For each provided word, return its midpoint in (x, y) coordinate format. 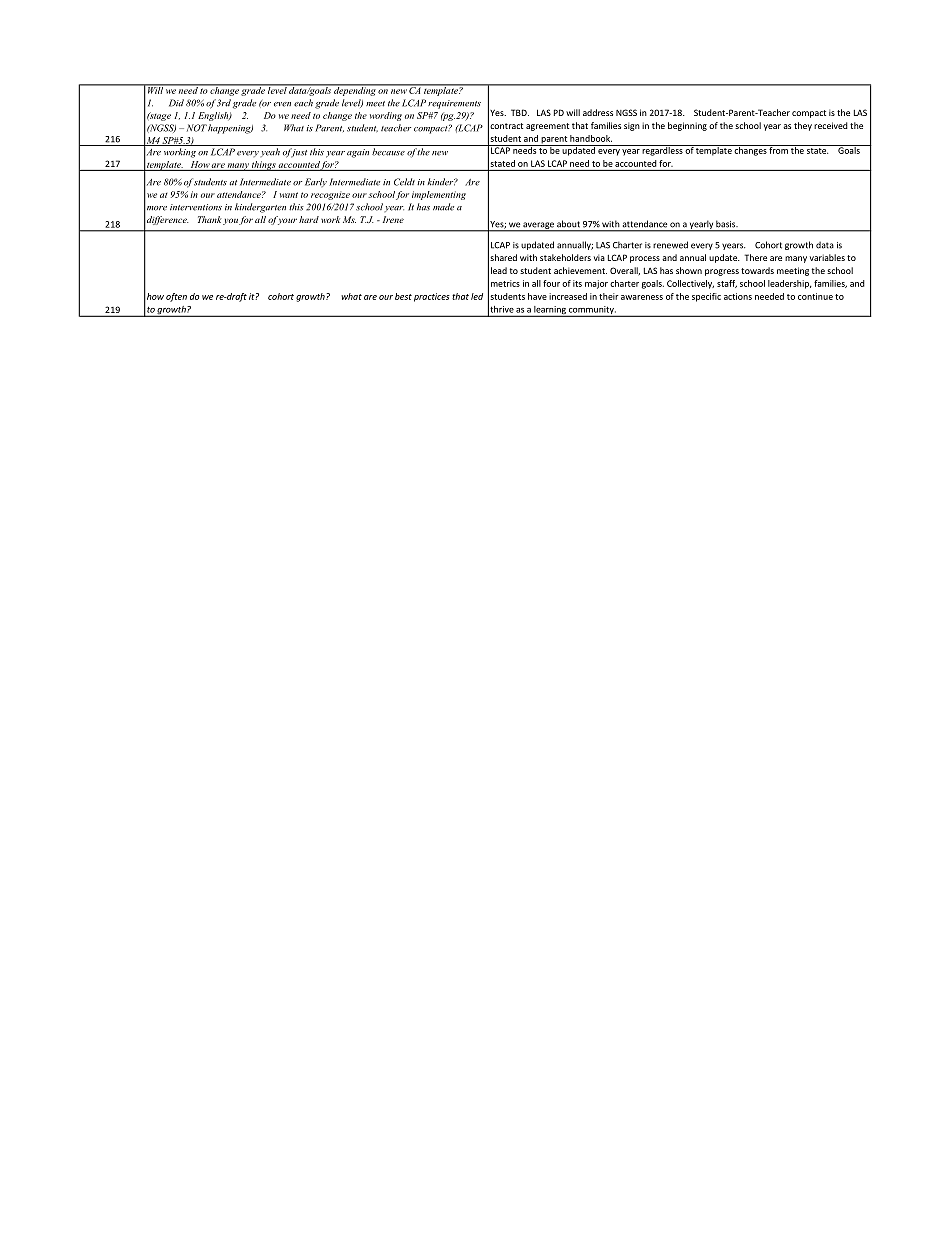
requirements (454, 104)
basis (727, 224)
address (598, 112)
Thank (210, 219)
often (176, 297)
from (778, 149)
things (264, 166)
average (538, 226)
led (477, 296)
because (388, 152)
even (282, 104)
